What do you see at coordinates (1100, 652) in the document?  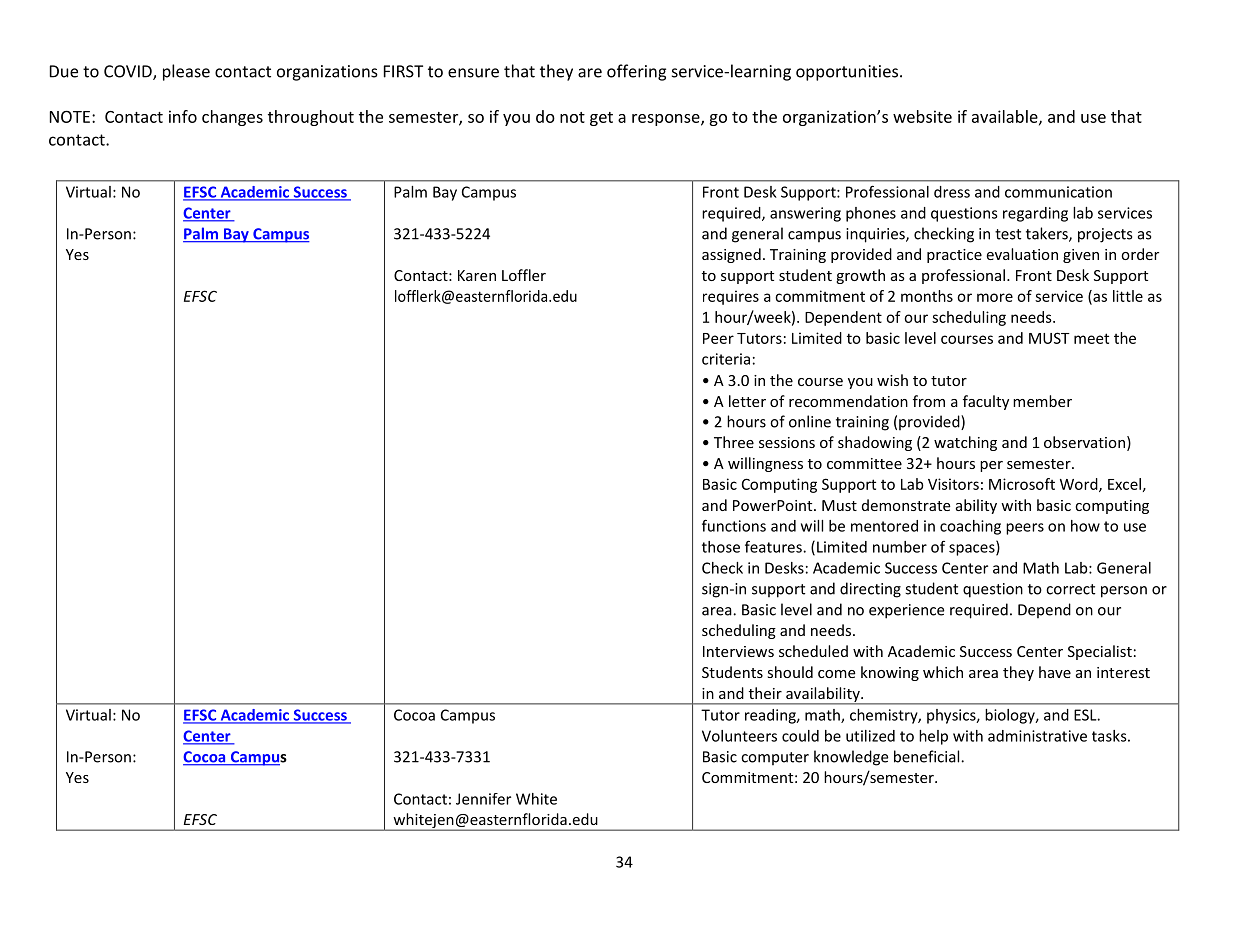 I see `Specialist` at bounding box center [1100, 652].
